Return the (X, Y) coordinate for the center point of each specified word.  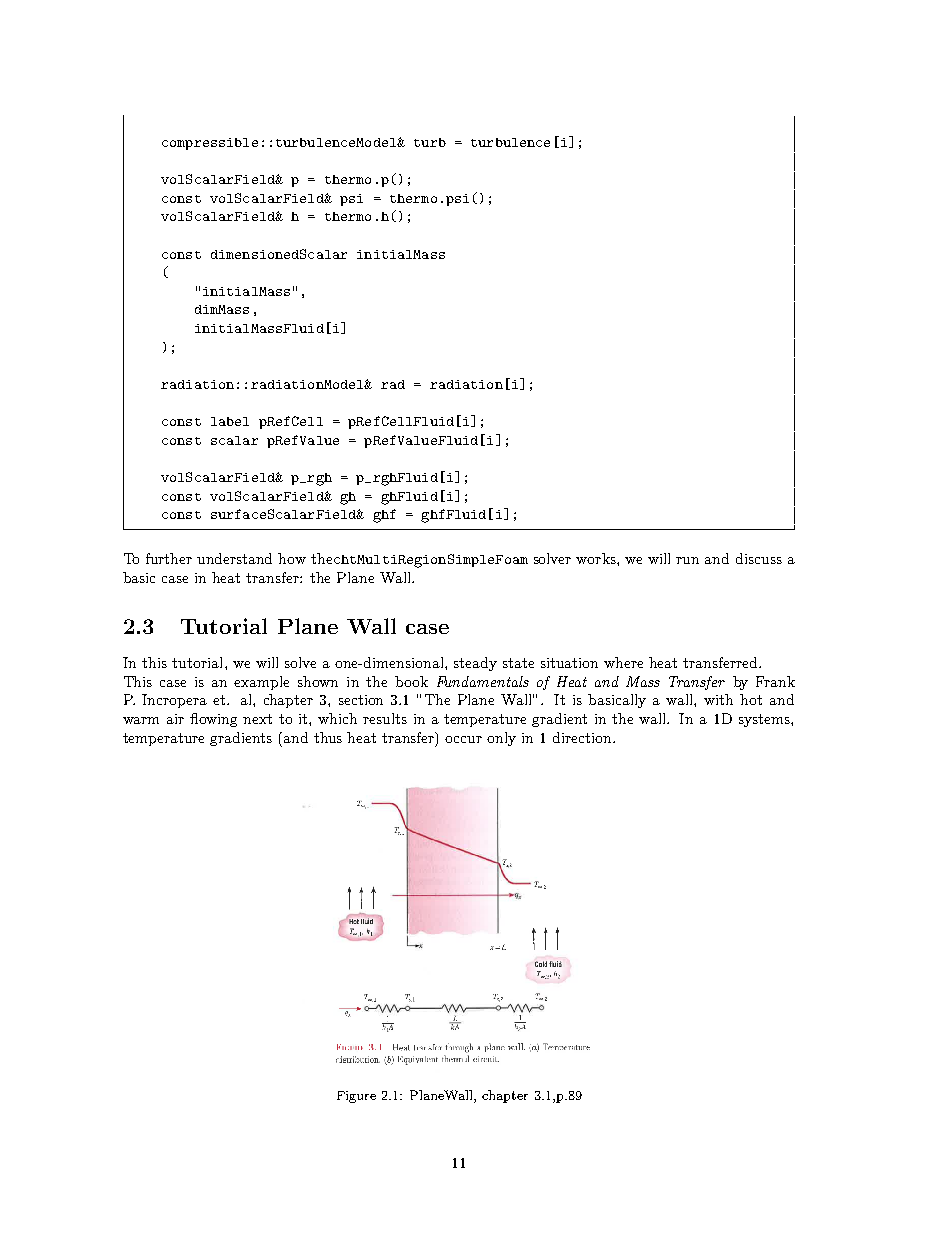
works (597, 558)
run (687, 560)
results (385, 718)
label (230, 421)
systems (765, 720)
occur (463, 739)
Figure (356, 1097)
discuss (759, 558)
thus (328, 737)
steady (475, 664)
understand (234, 558)
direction (583, 737)
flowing (213, 720)
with (718, 699)
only (501, 739)
